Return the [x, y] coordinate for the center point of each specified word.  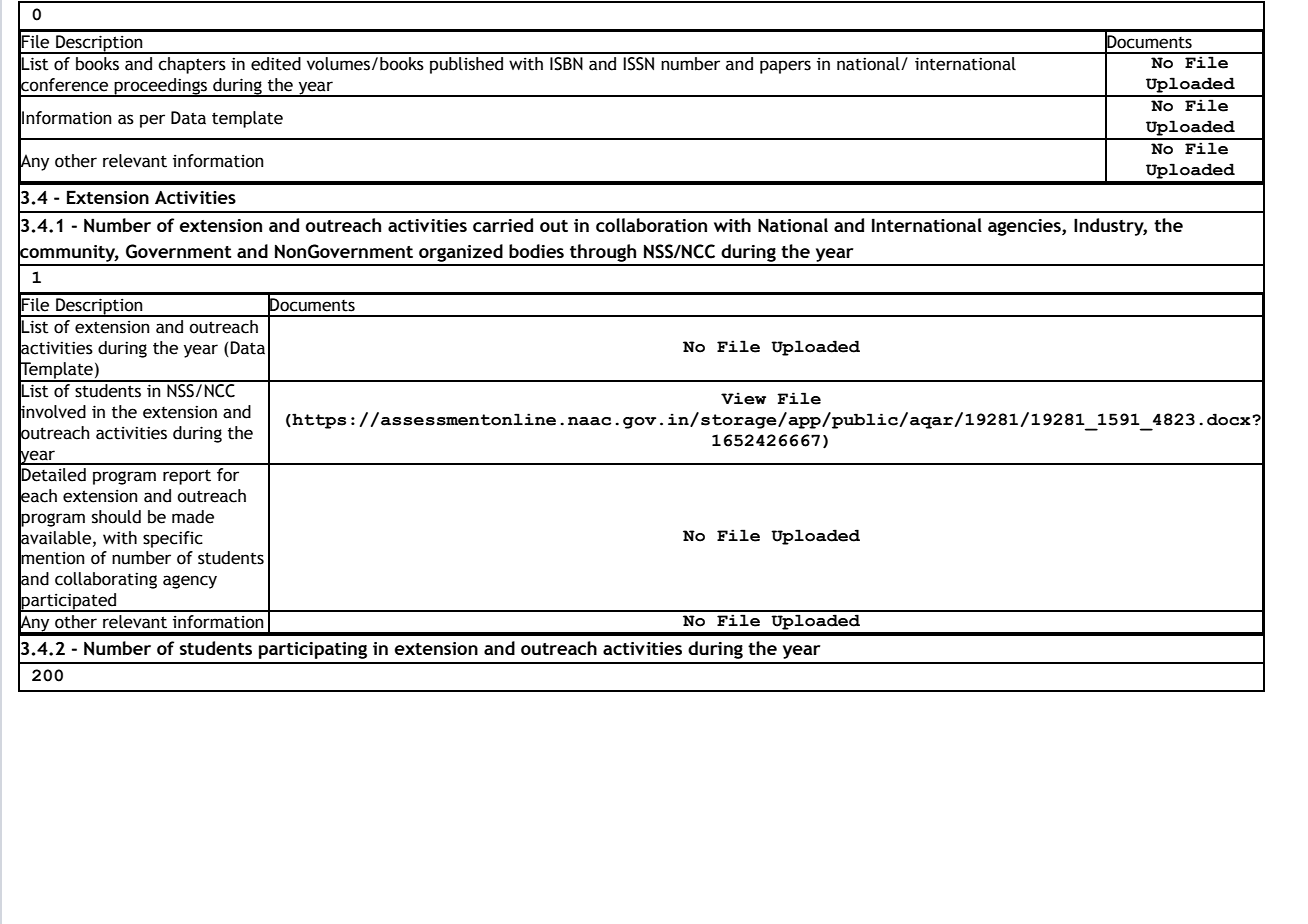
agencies [1025, 227]
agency [190, 582]
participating [313, 650]
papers [785, 67]
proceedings [161, 87]
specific [173, 539]
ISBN [566, 64]
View [743, 398]
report [187, 477]
